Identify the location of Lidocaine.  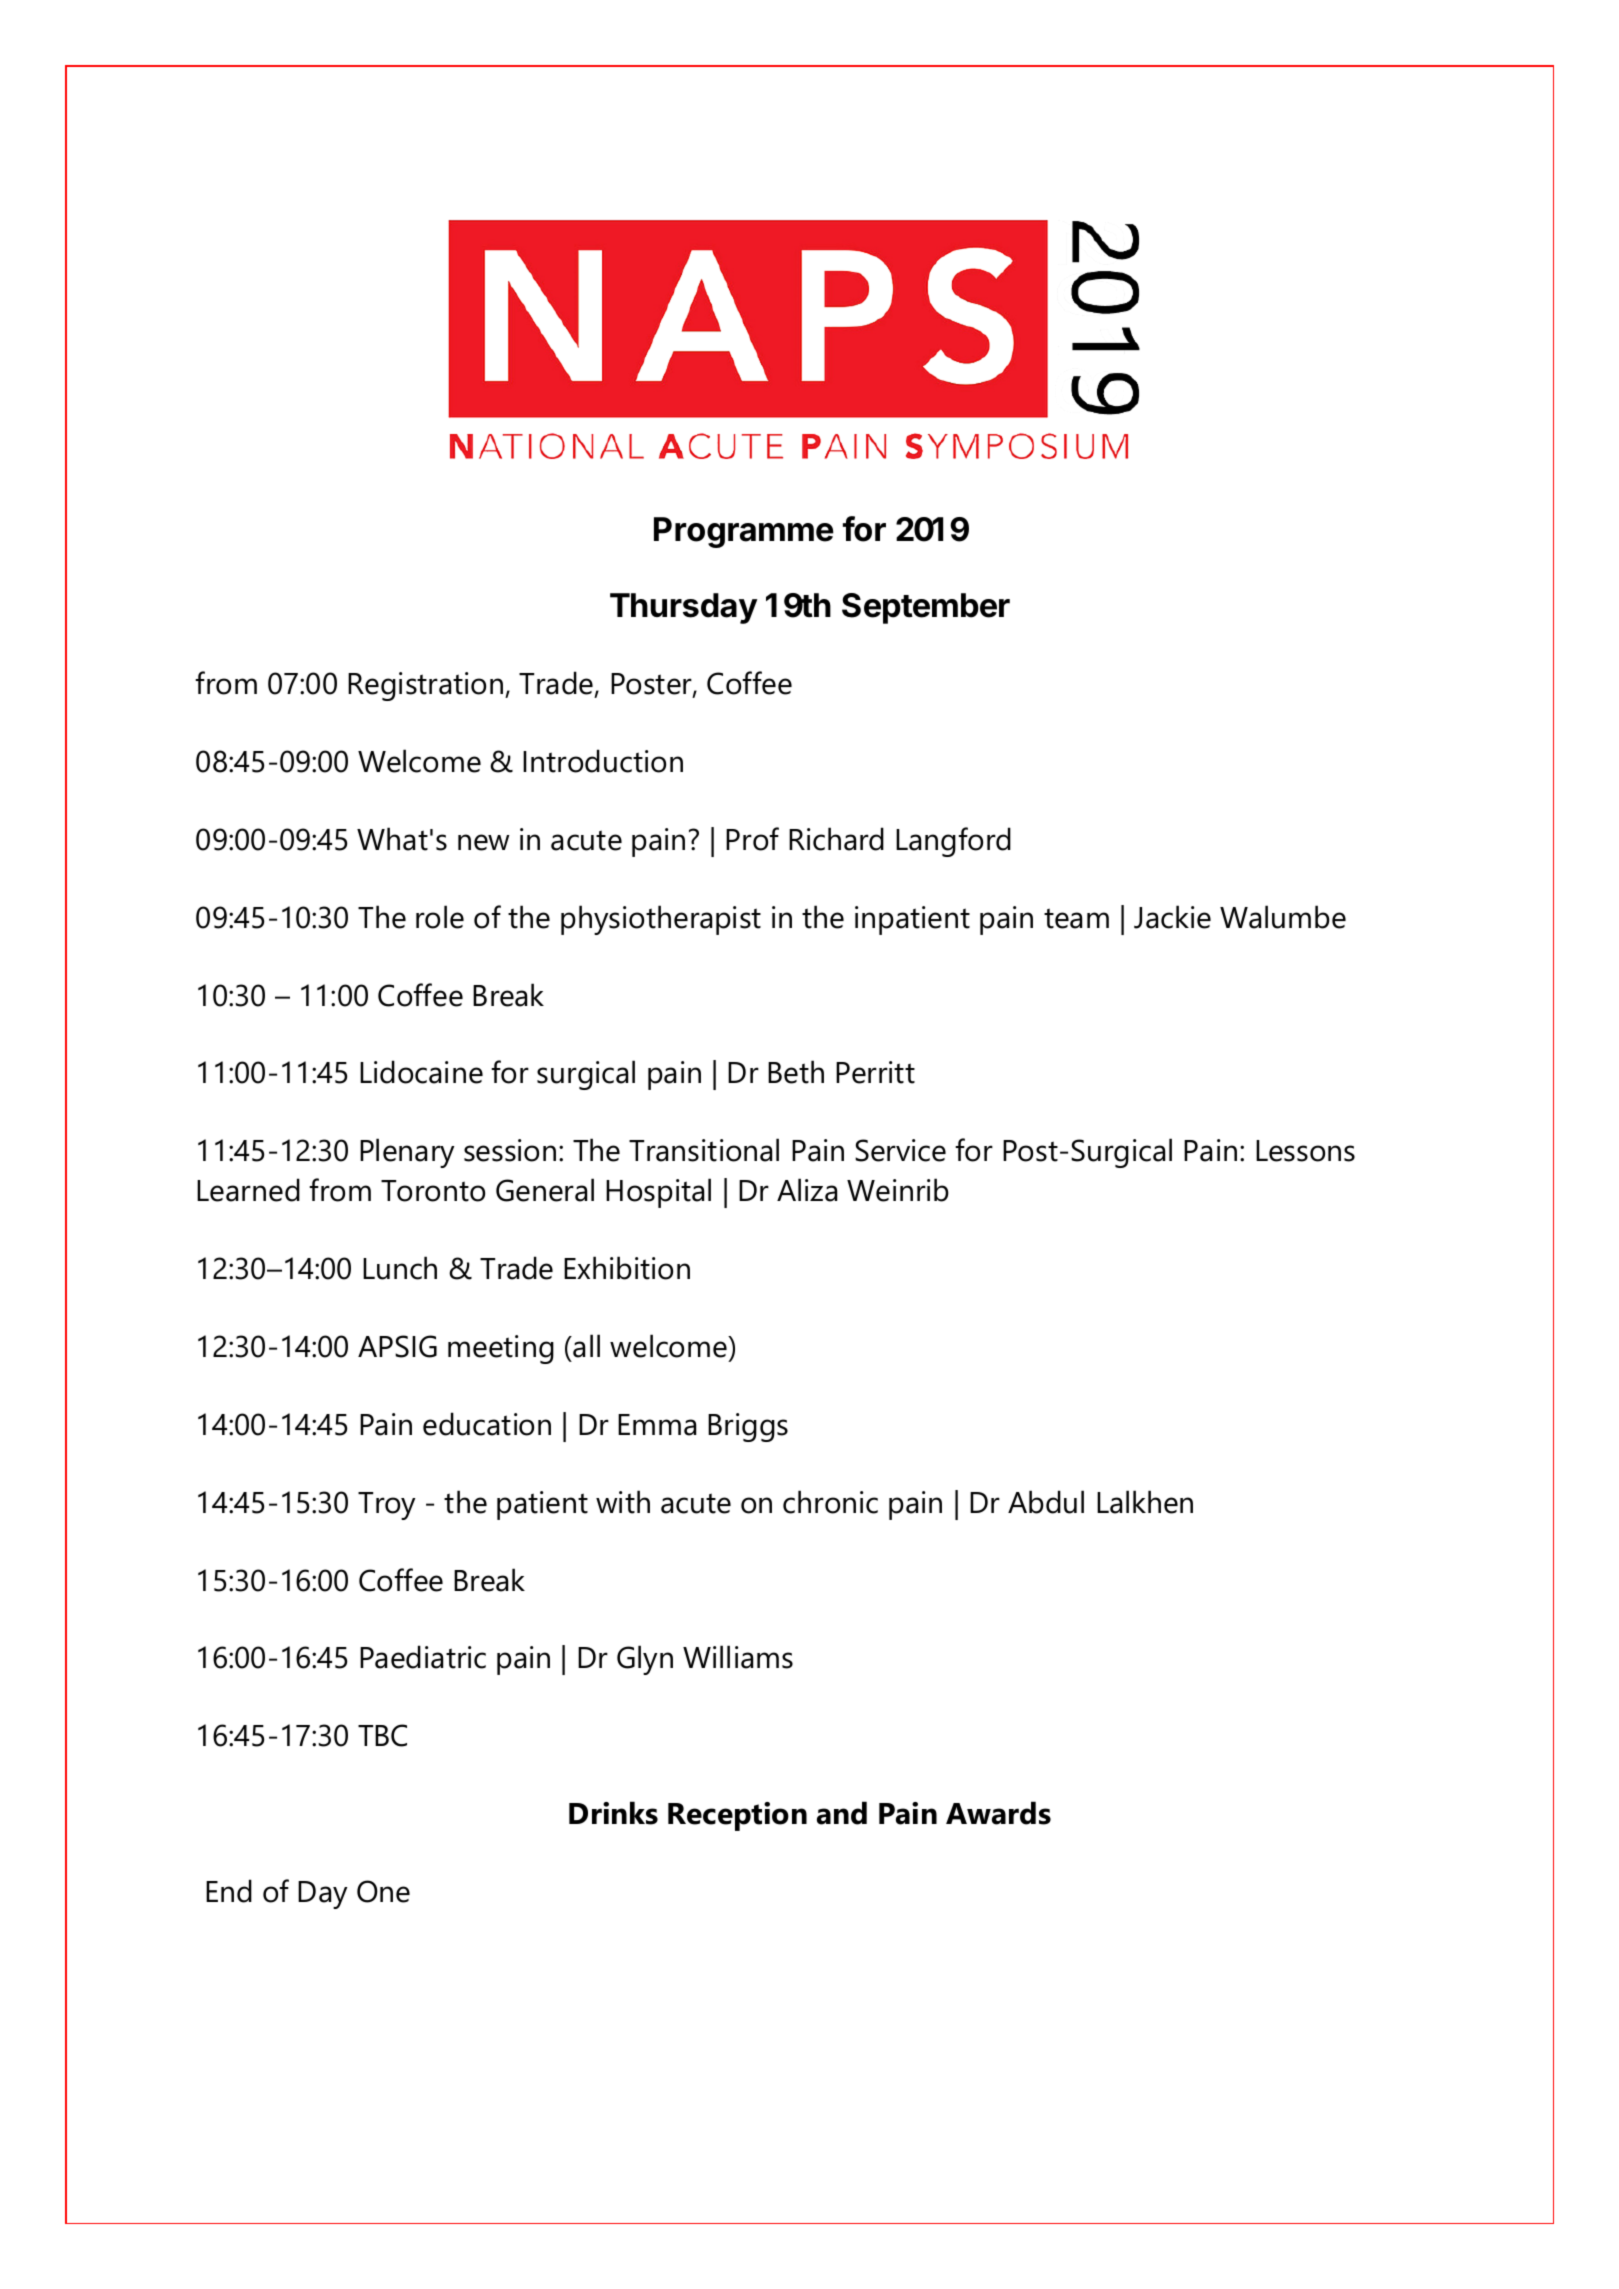
(421, 1072).
